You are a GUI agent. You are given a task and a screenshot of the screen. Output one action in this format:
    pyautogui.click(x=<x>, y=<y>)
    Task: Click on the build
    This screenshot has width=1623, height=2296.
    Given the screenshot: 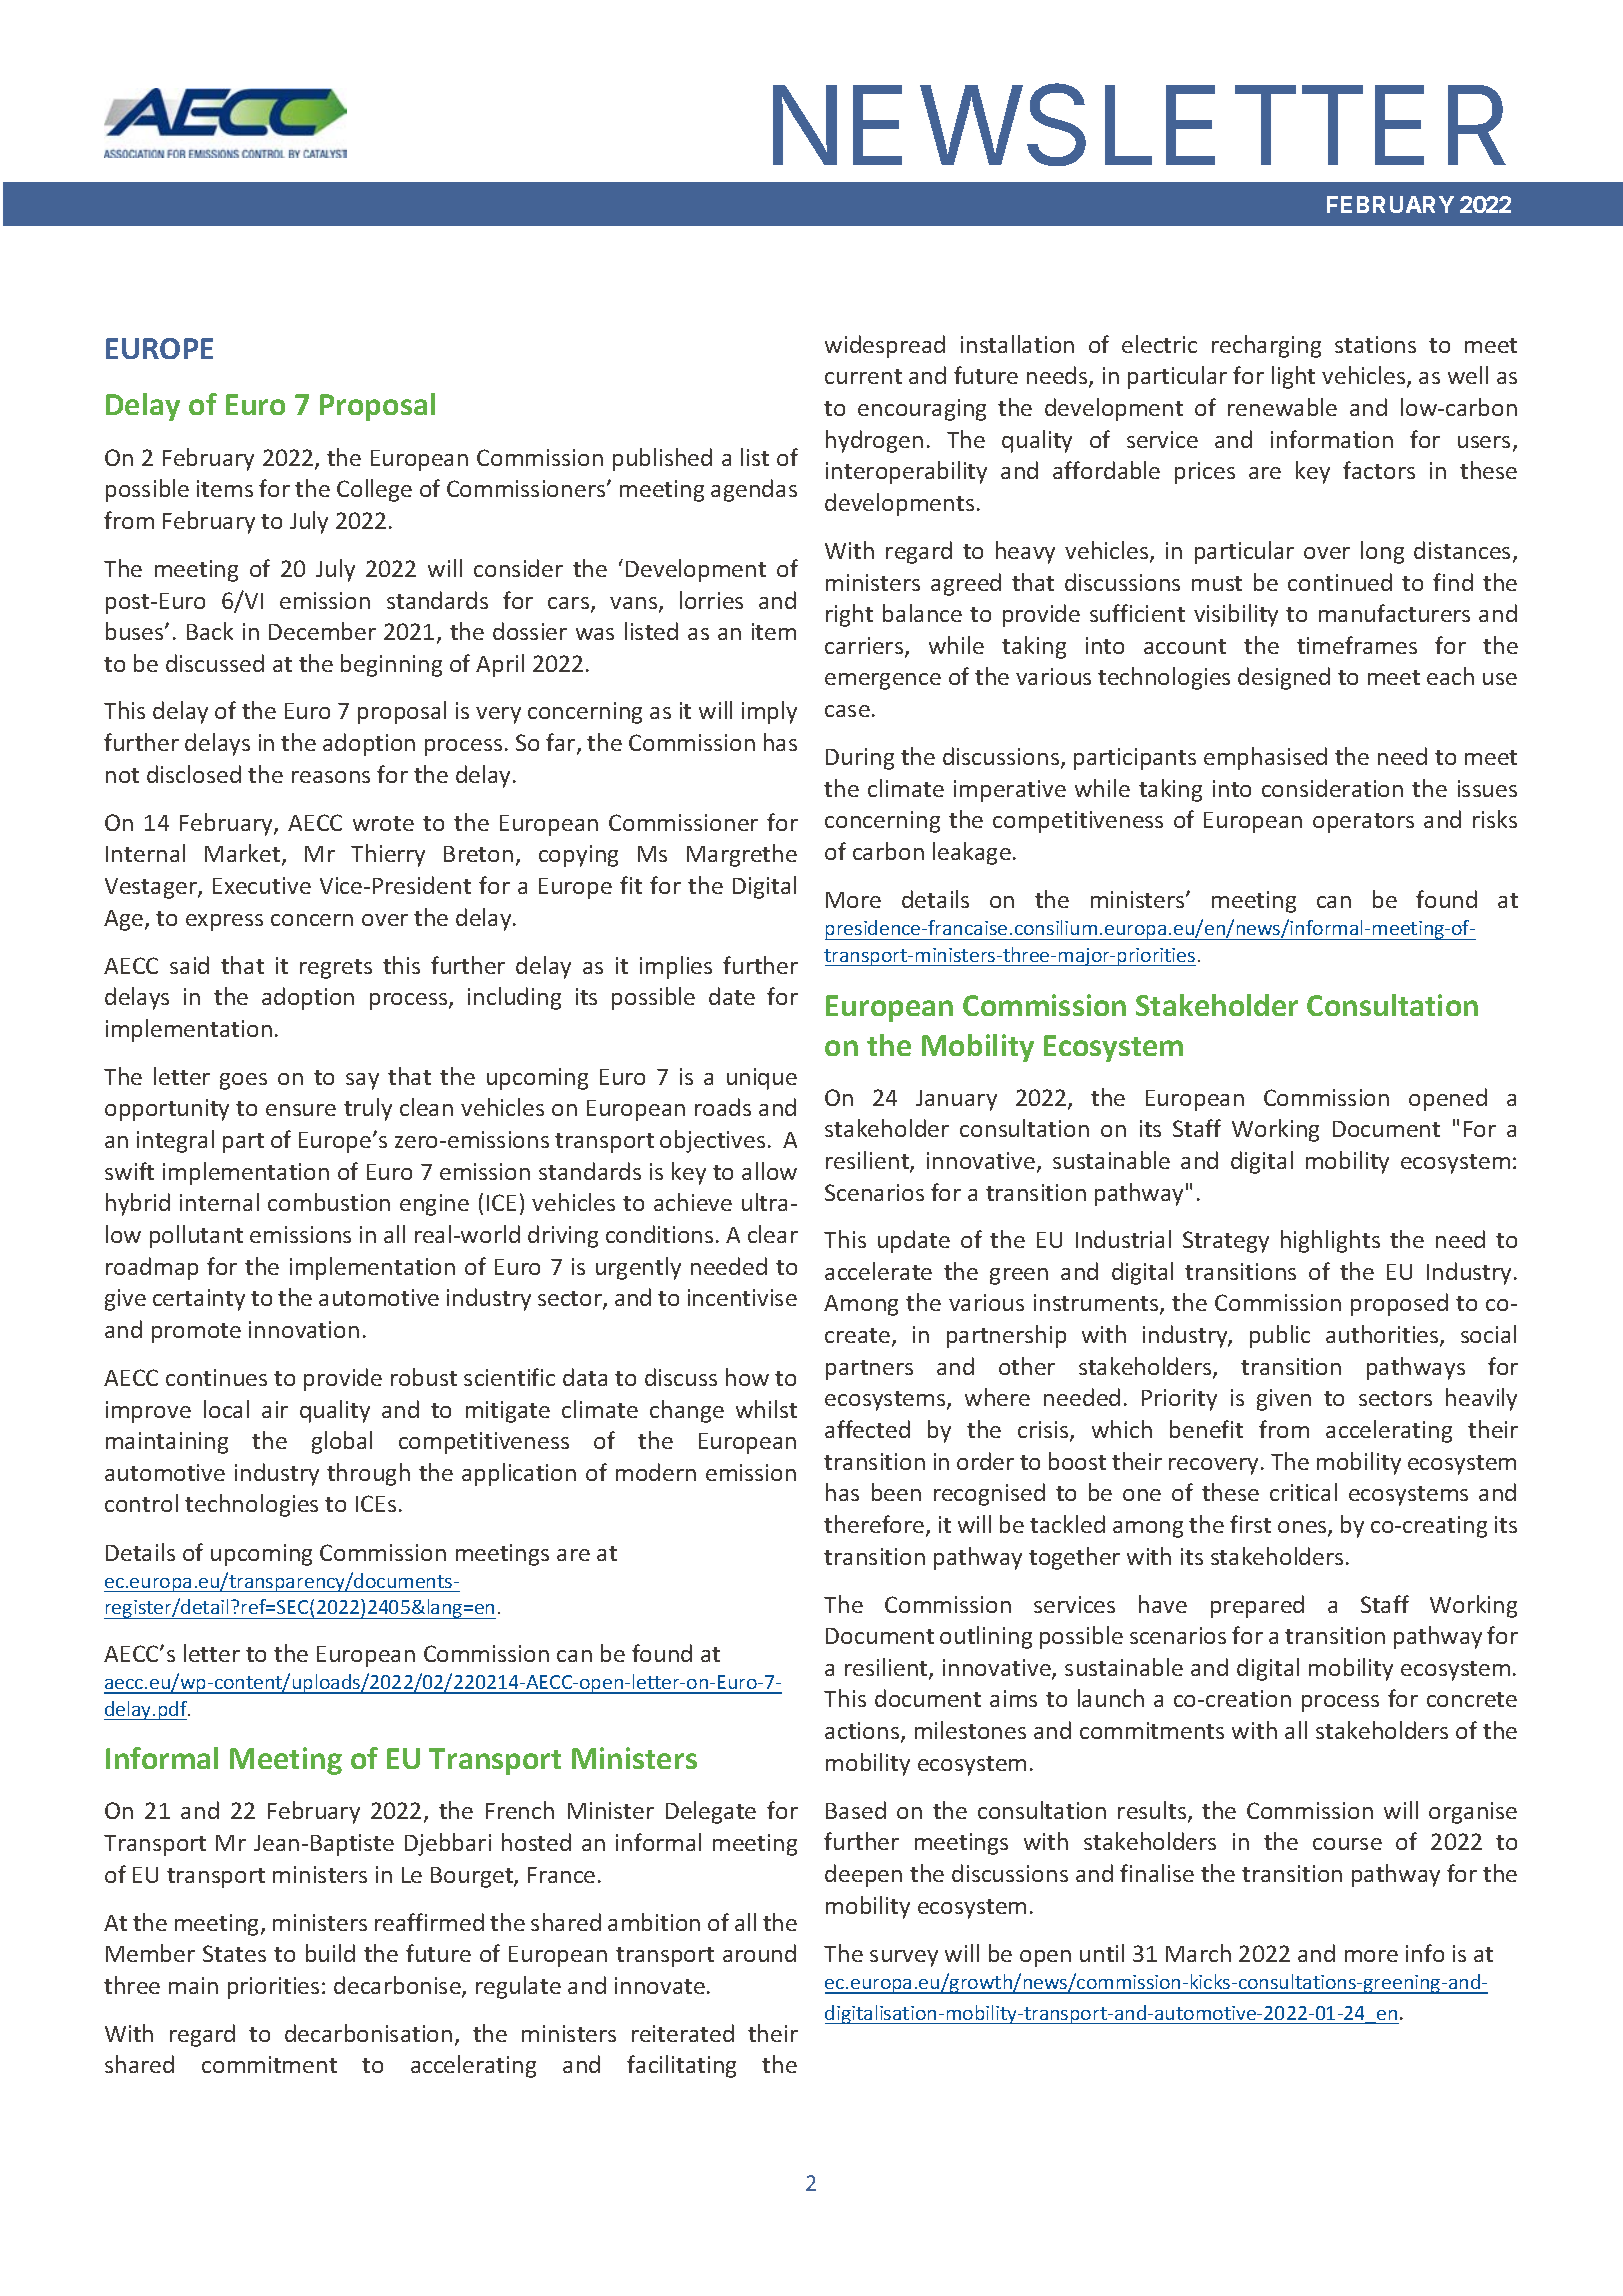 What is the action you would take?
    pyautogui.click(x=330, y=1953)
